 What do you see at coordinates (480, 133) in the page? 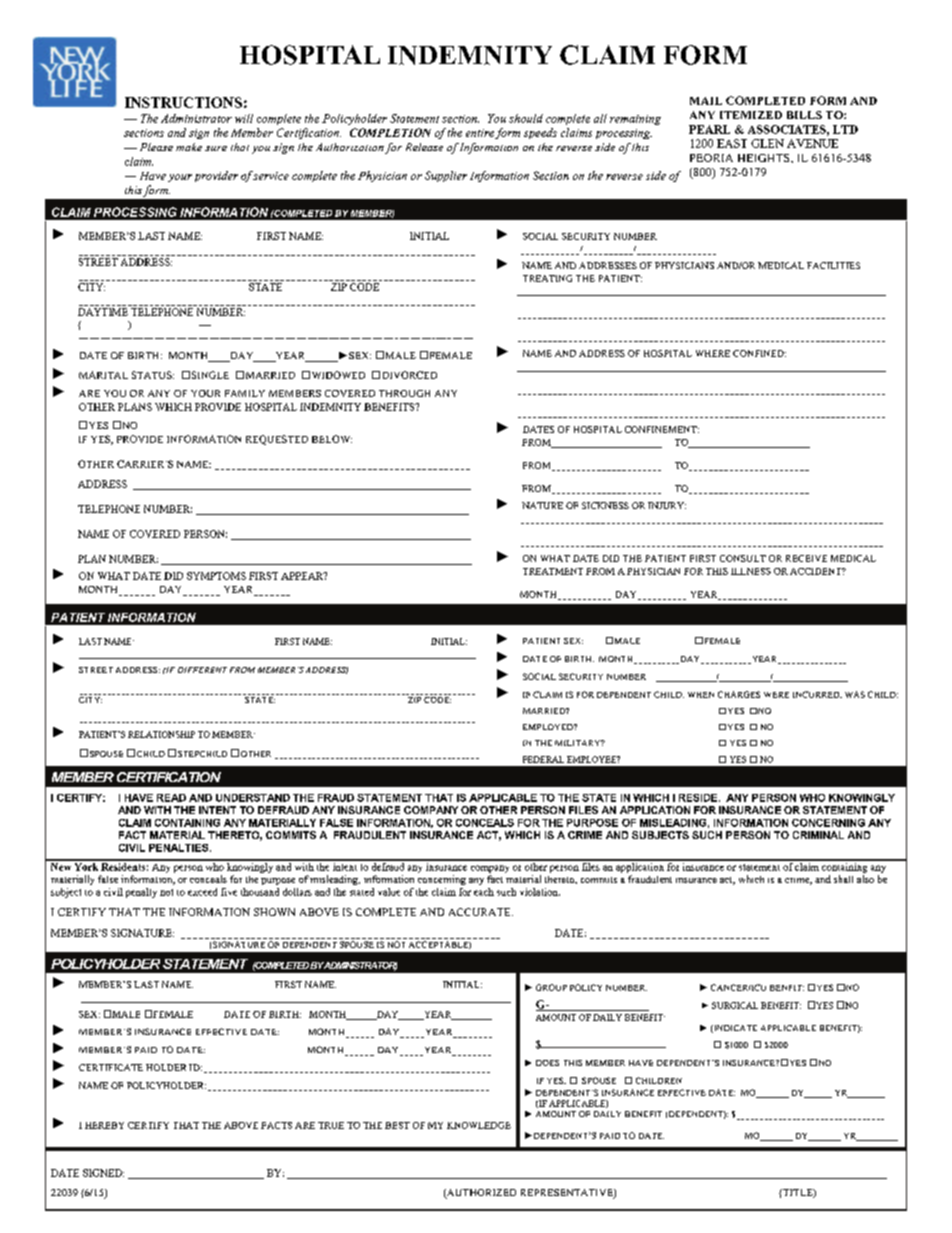
I see `entire` at bounding box center [480, 133].
